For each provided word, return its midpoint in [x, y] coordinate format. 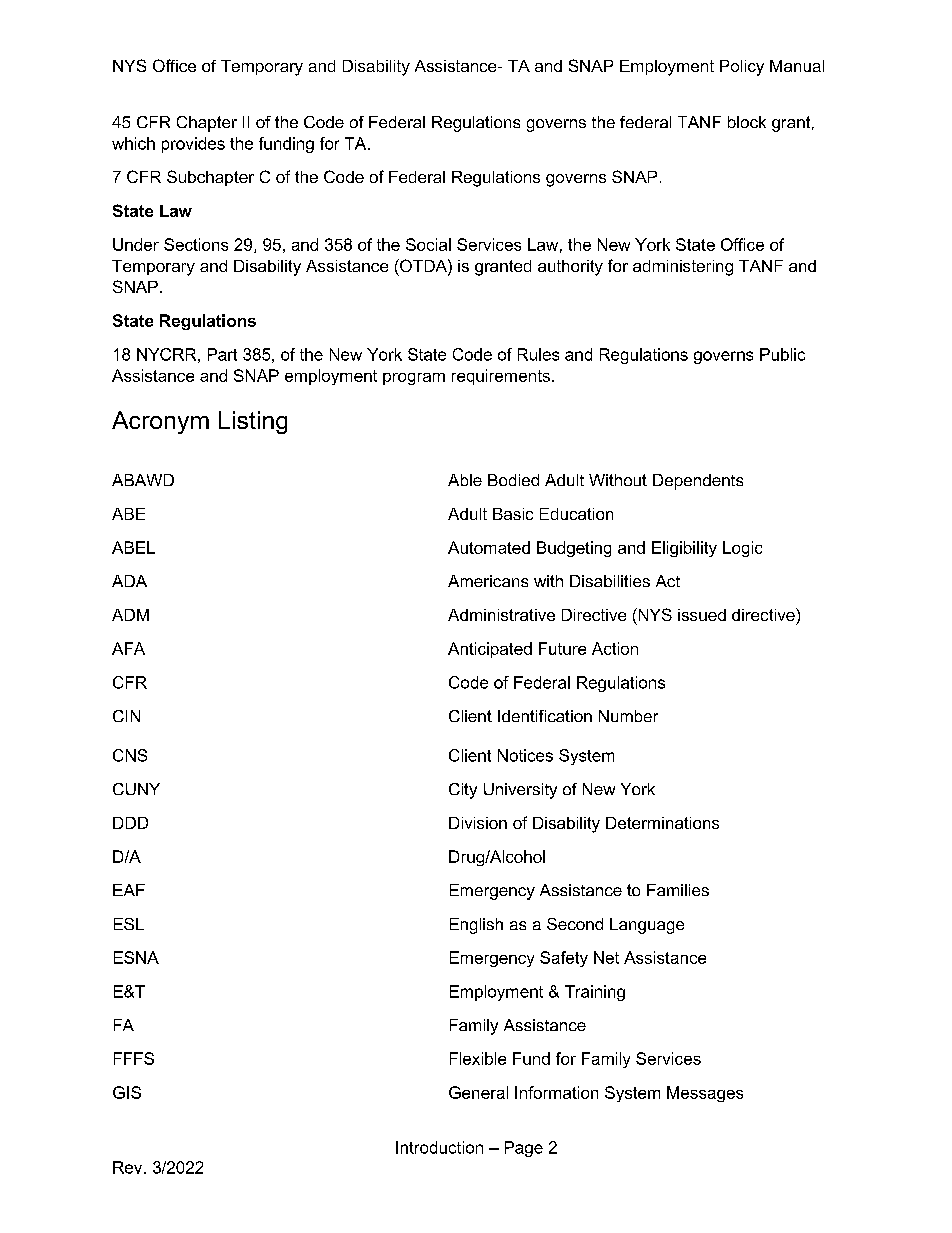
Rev [129, 1167]
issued [702, 615]
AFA [128, 648]
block [747, 122]
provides [193, 145]
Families [678, 890]
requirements [501, 377]
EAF [129, 890]
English [476, 926]
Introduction [439, 1147]
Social [428, 244]
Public [782, 354]
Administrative [501, 615]
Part [222, 354]
